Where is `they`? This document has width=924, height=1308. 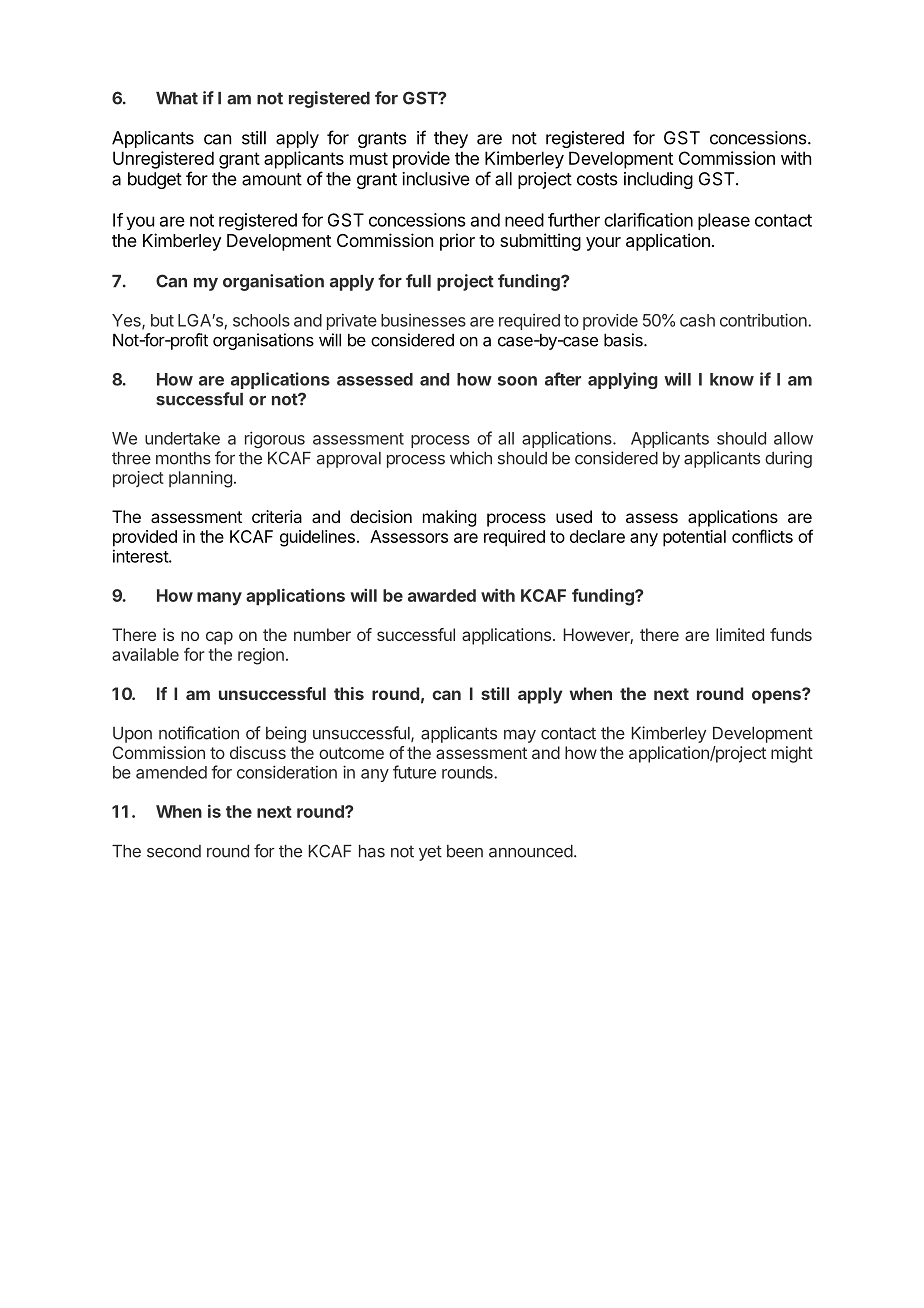
they is located at coordinates (451, 139).
